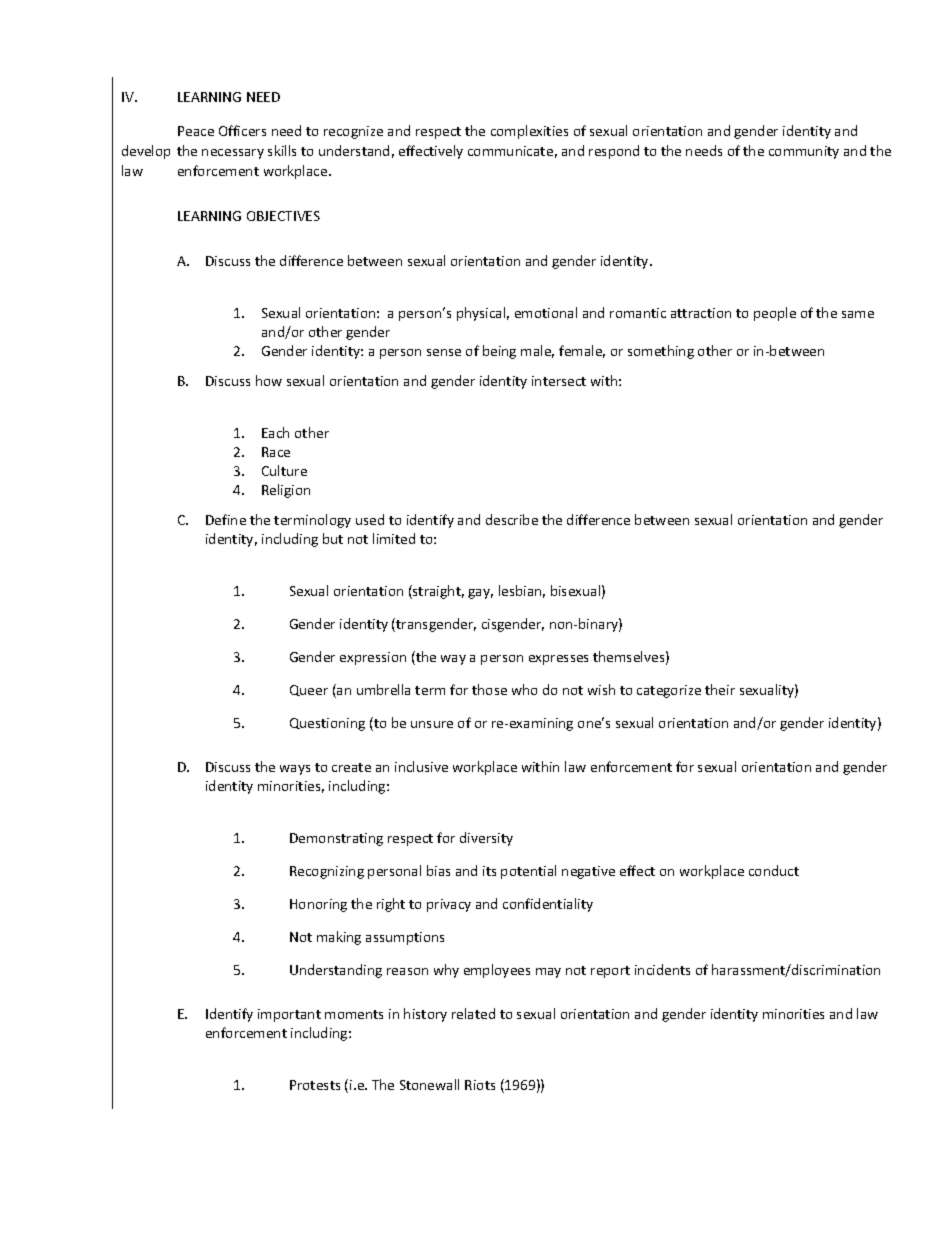 This document has height=1233, width=952. What do you see at coordinates (480, 594) in the document?
I see `gay` at bounding box center [480, 594].
